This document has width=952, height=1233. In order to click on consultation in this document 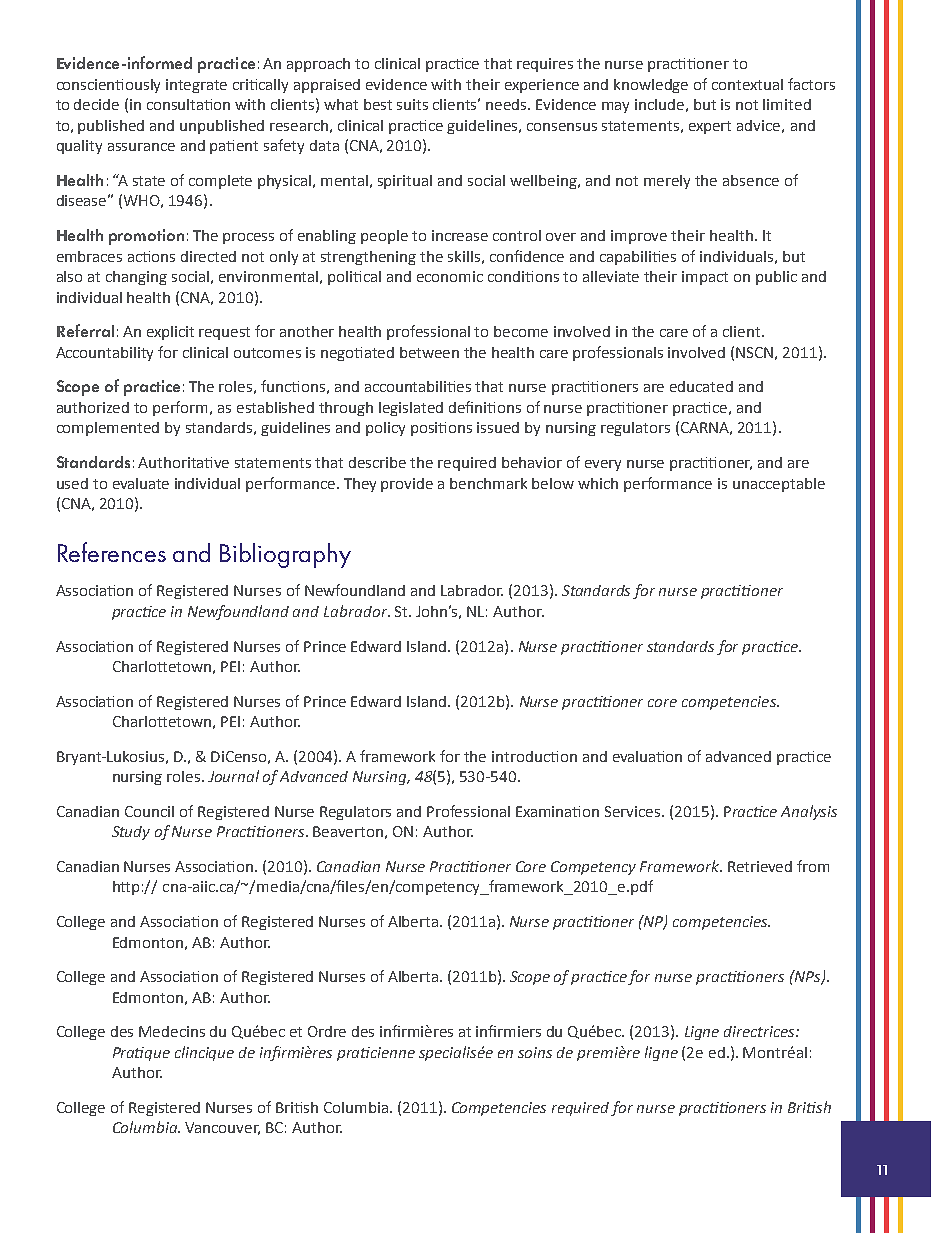, I will do `click(188, 104)`.
